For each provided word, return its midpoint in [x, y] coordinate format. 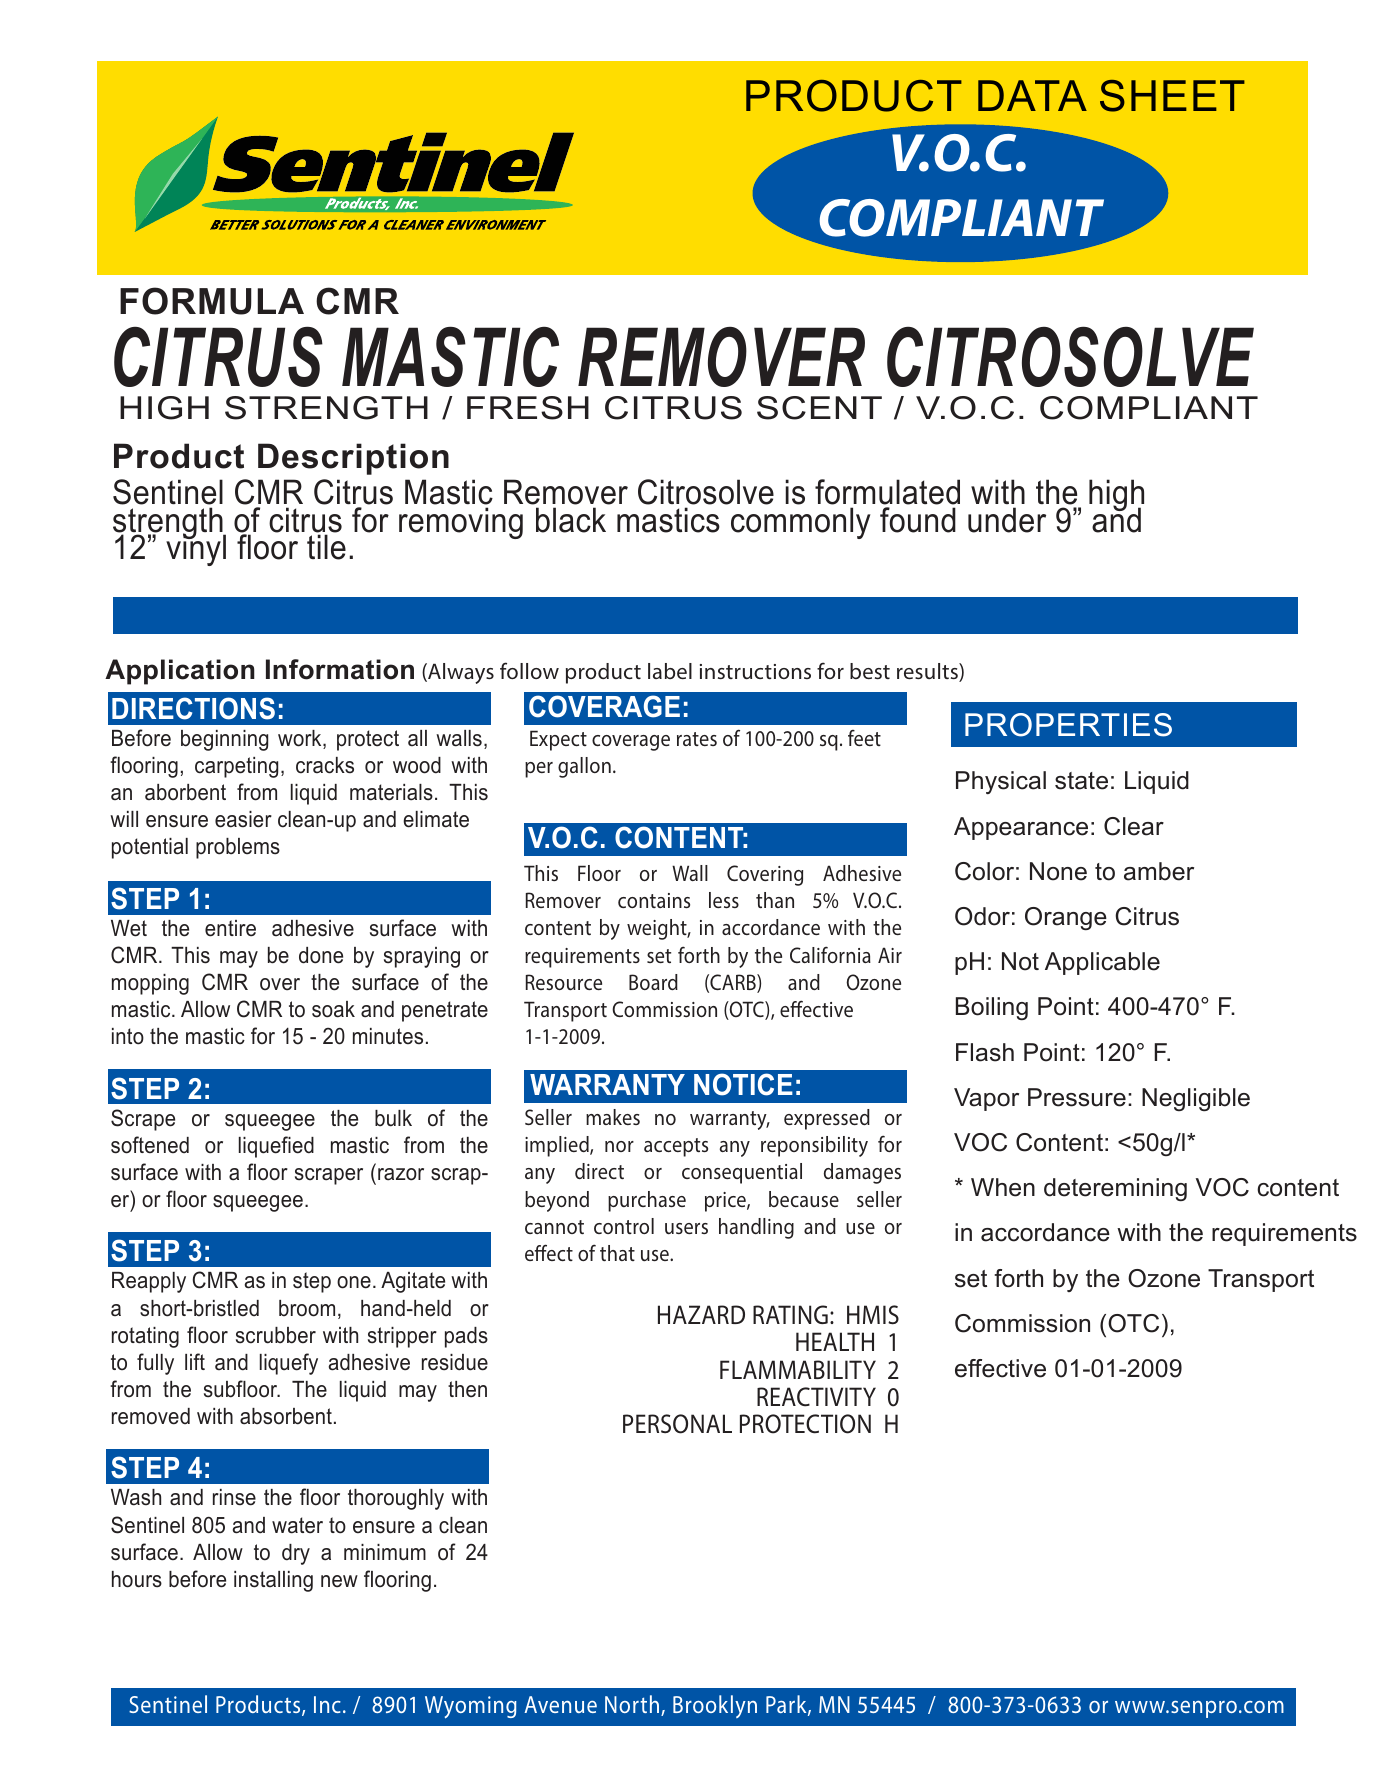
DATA [1032, 95]
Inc [327, 1704]
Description [353, 459]
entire [230, 928]
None [1058, 871]
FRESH [528, 408]
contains [654, 900]
